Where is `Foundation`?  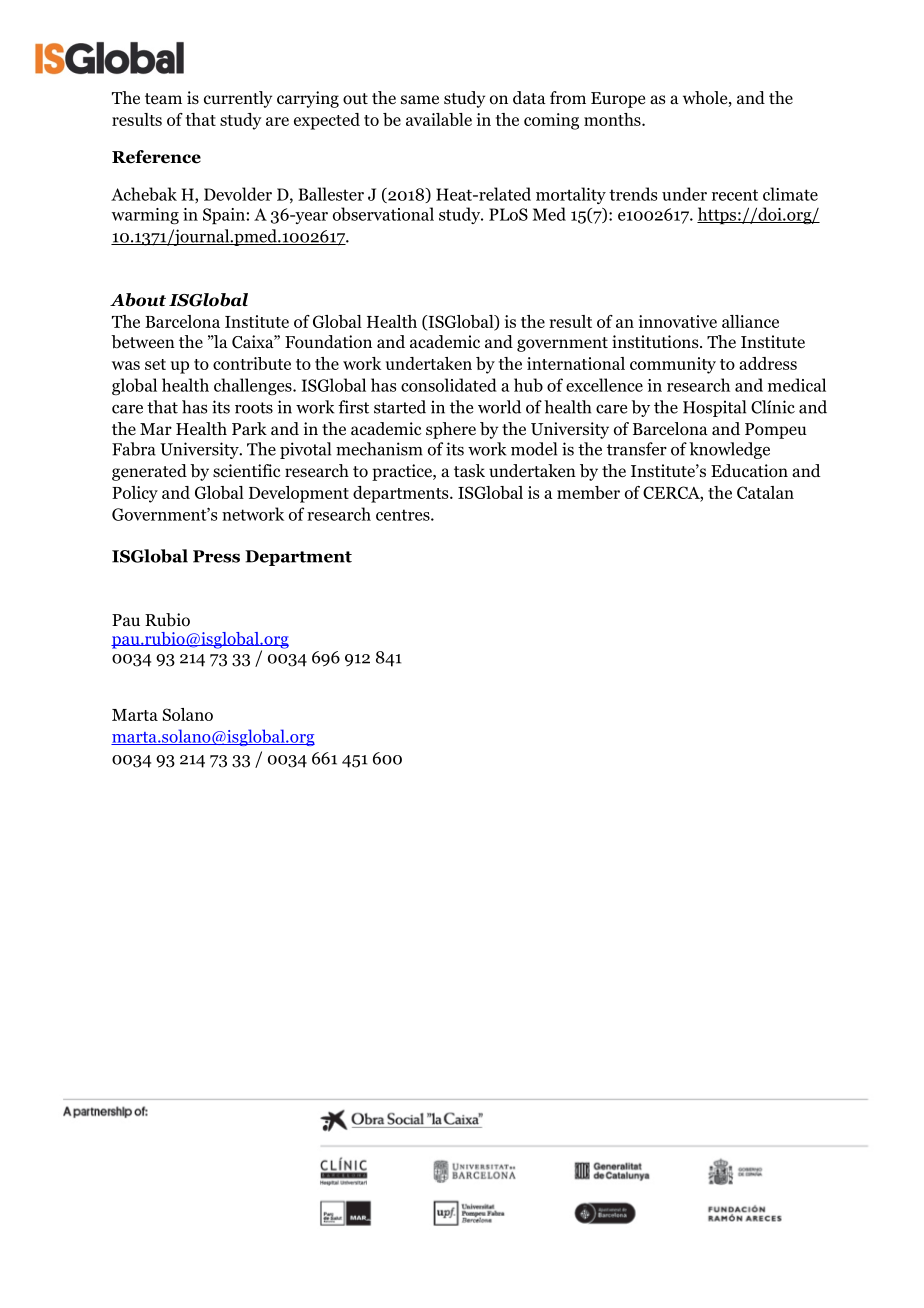
Foundation is located at coordinates (328, 342).
